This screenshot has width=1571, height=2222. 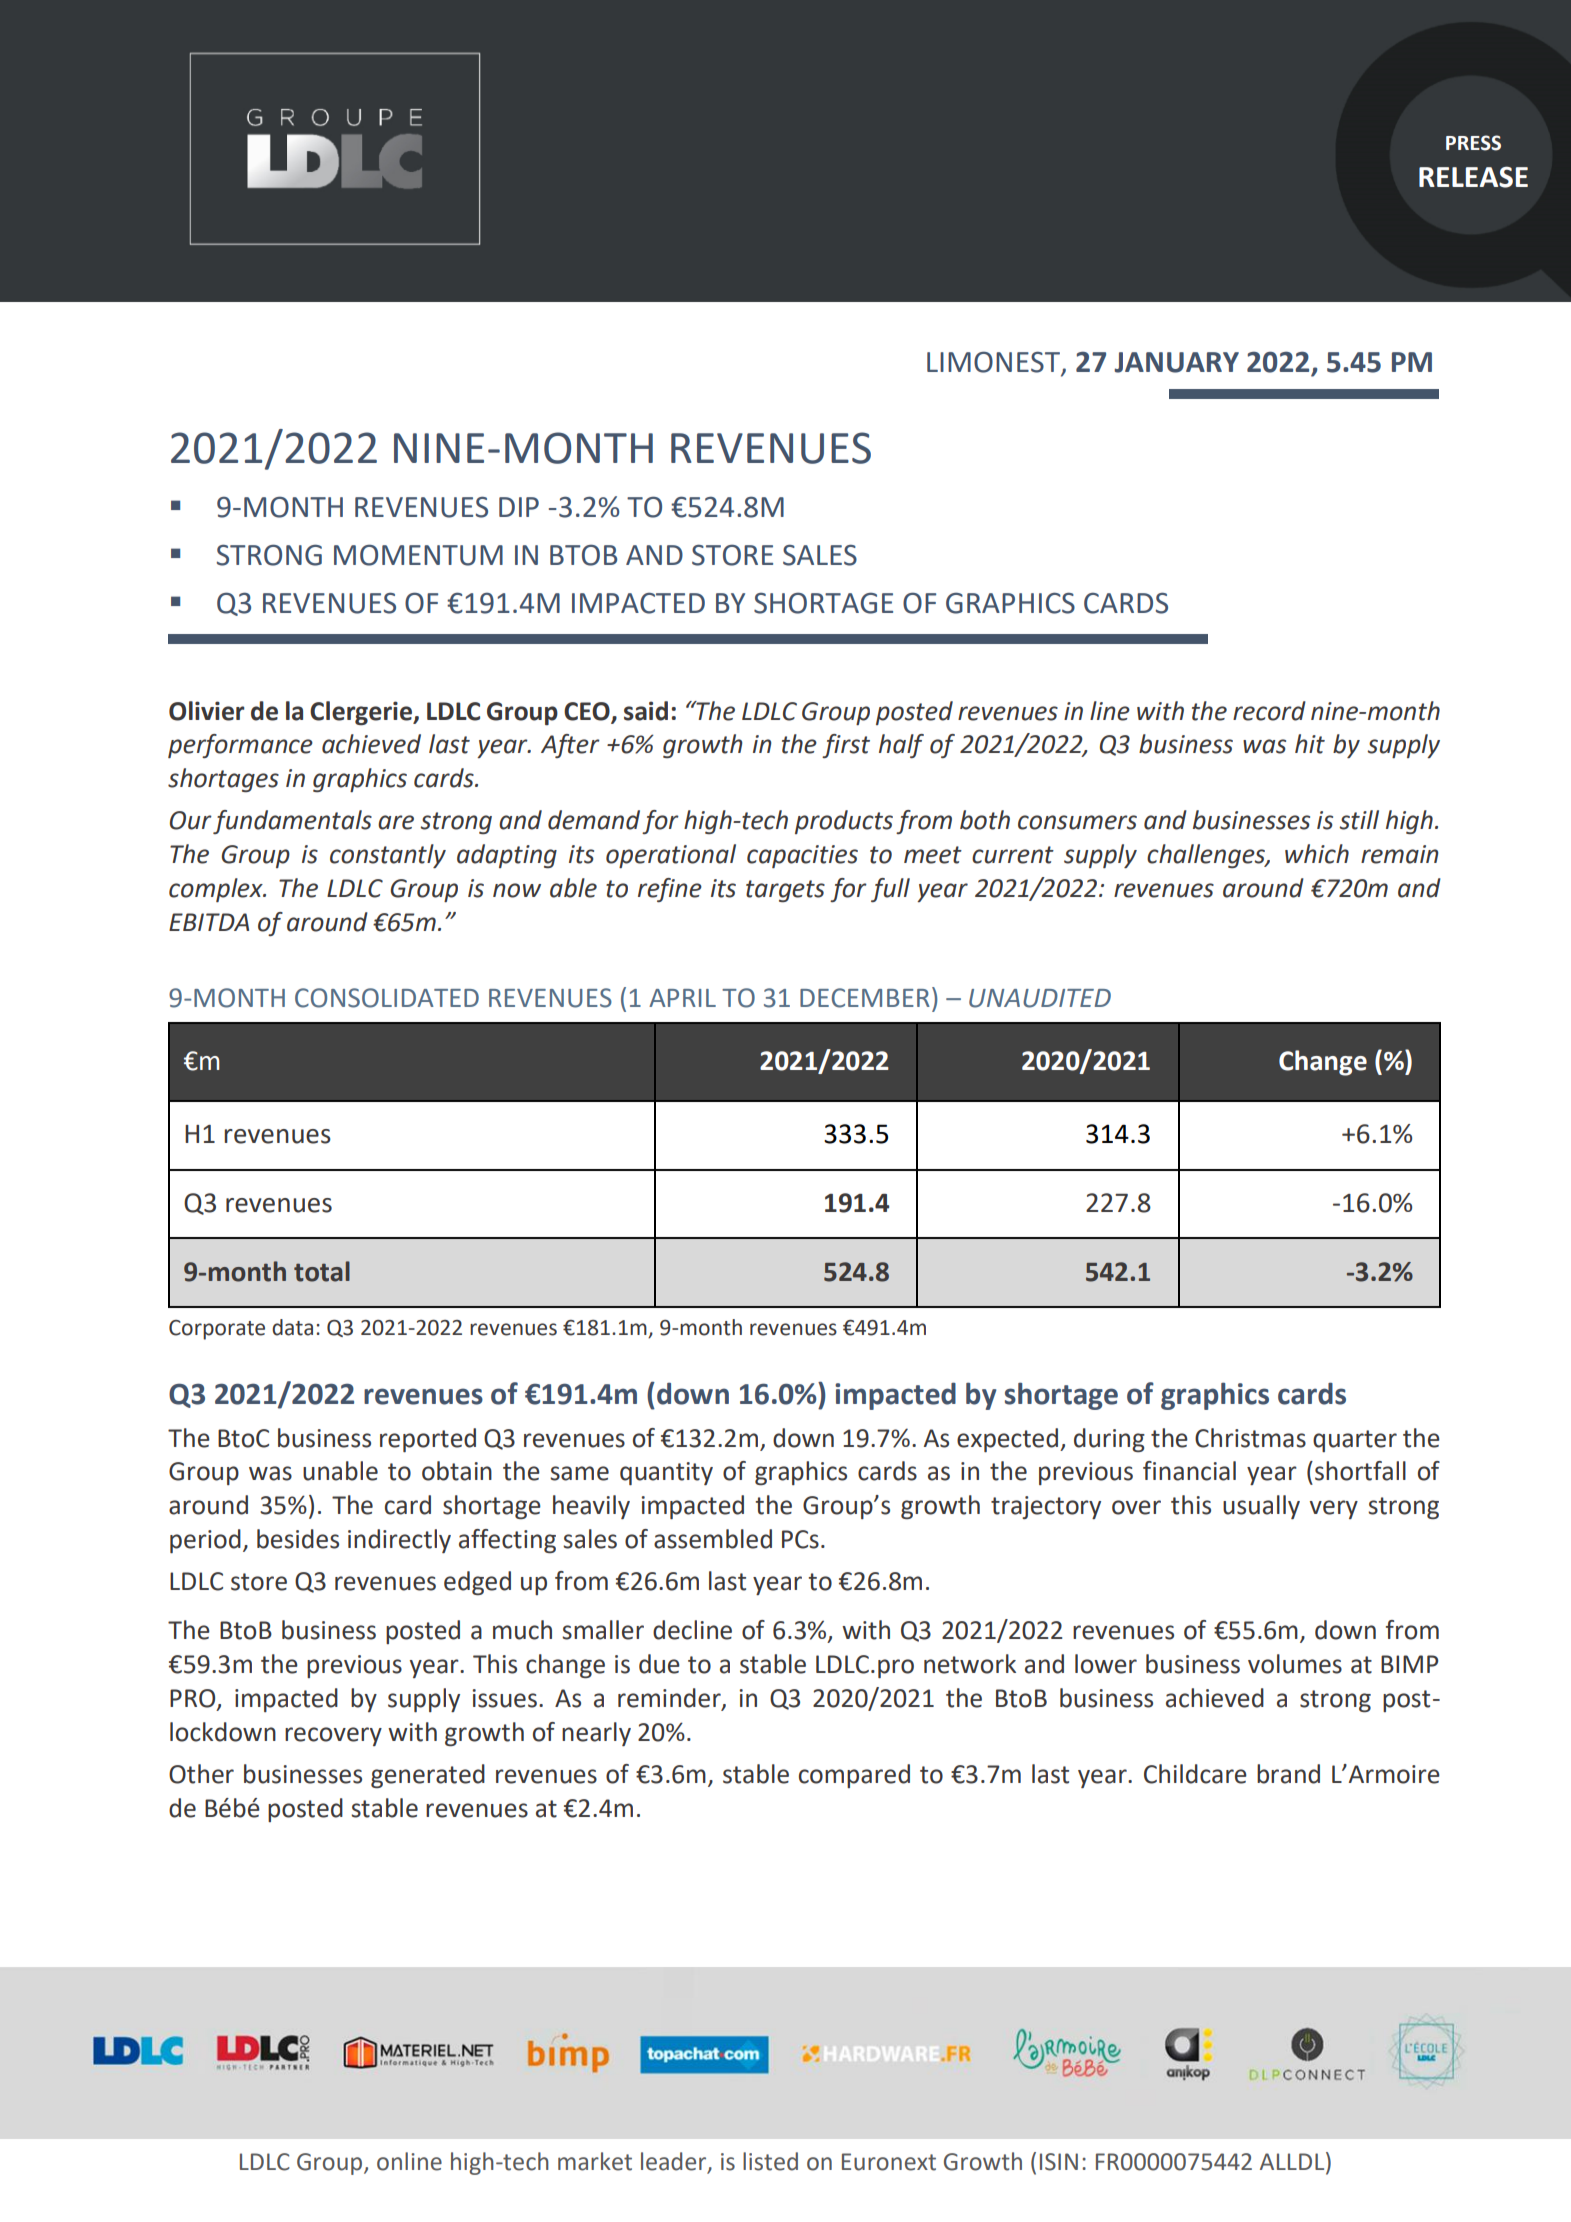 I want to click on record, so click(x=1269, y=711).
